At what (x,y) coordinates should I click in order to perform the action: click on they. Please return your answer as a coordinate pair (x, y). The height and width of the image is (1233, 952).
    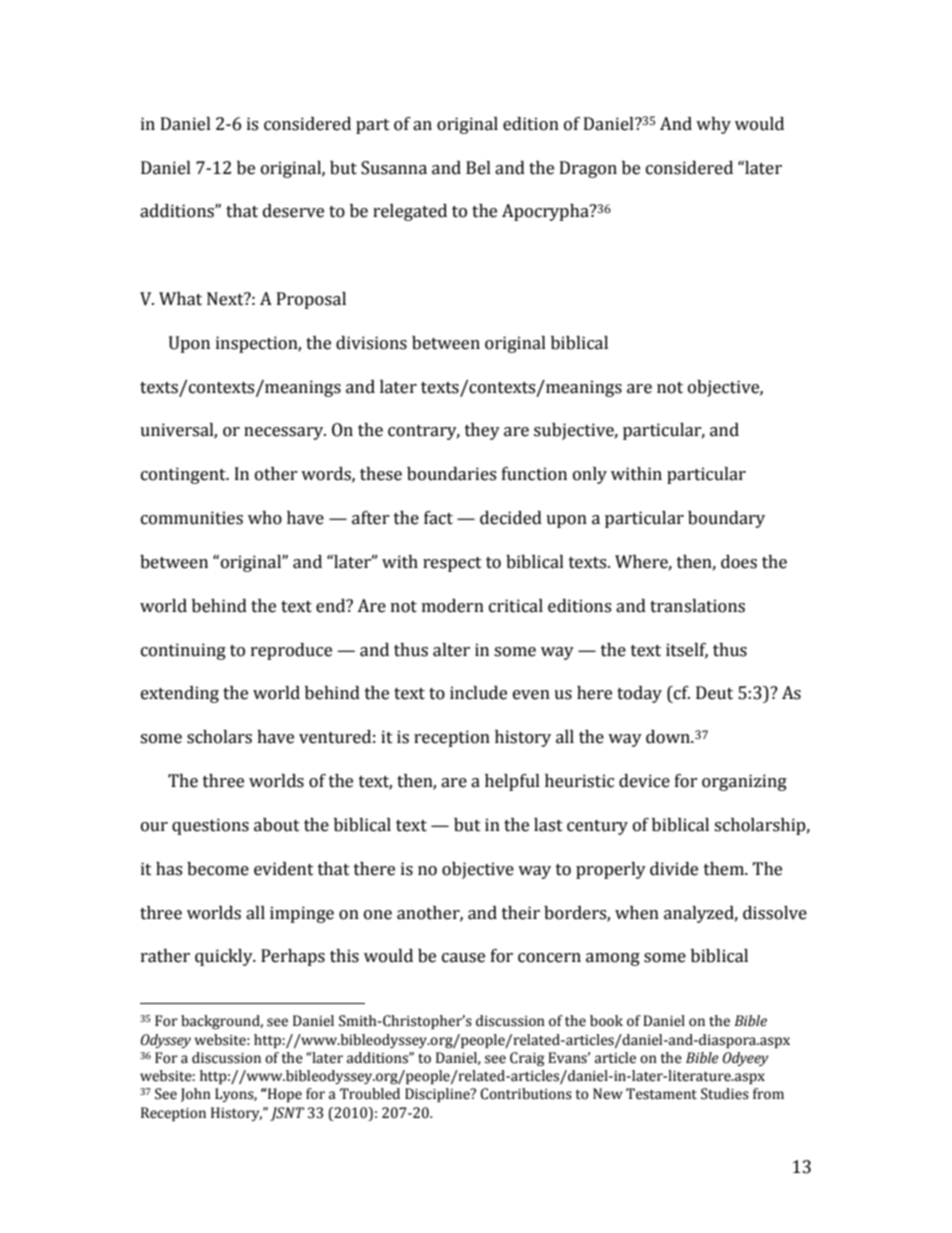
    Looking at the image, I should click on (482, 431).
